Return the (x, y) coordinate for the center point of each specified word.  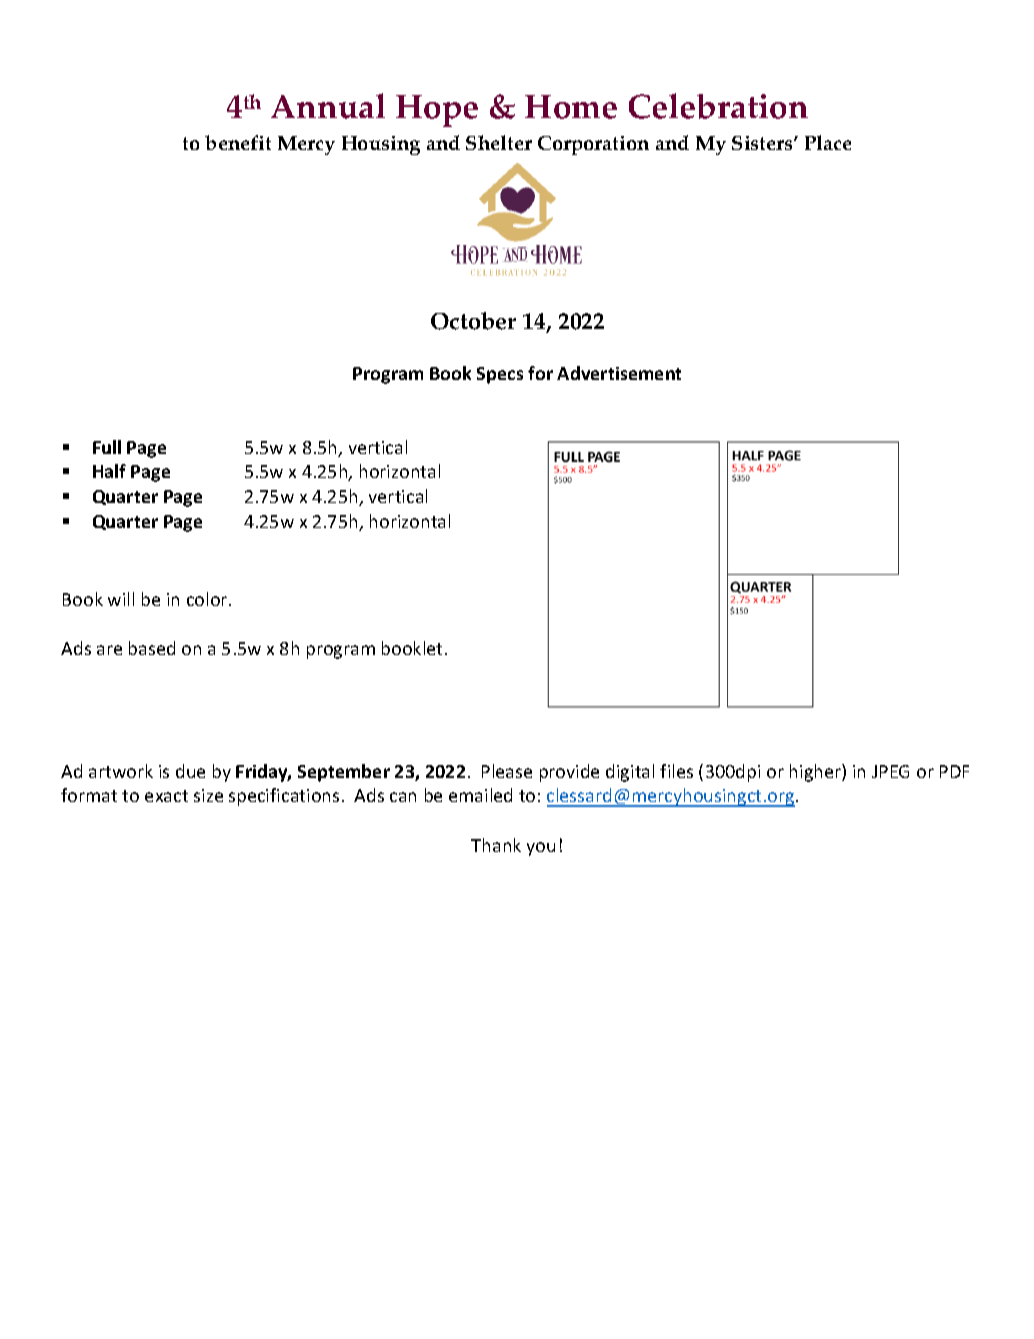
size (208, 795)
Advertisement (619, 373)
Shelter (499, 142)
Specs (500, 375)
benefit (238, 142)
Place (828, 142)
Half (109, 471)
